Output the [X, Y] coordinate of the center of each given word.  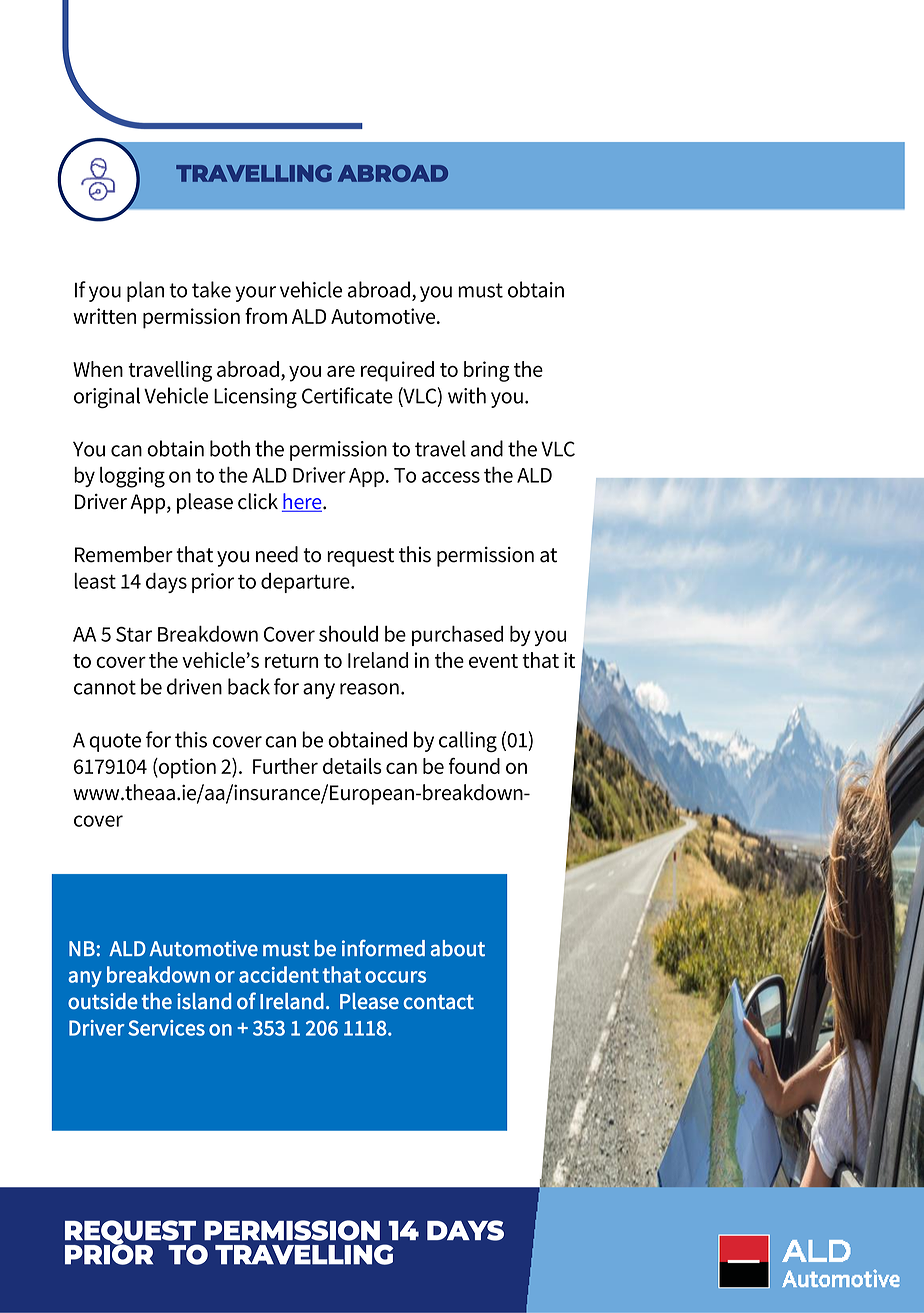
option [186, 768]
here [303, 502]
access [451, 477]
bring [487, 371]
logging [132, 477]
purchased [457, 636]
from [266, 316]
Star [134, 634]
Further [285, 766]
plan [145, 291]
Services [166, 1028]
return [291, 661]
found [474, 766]
